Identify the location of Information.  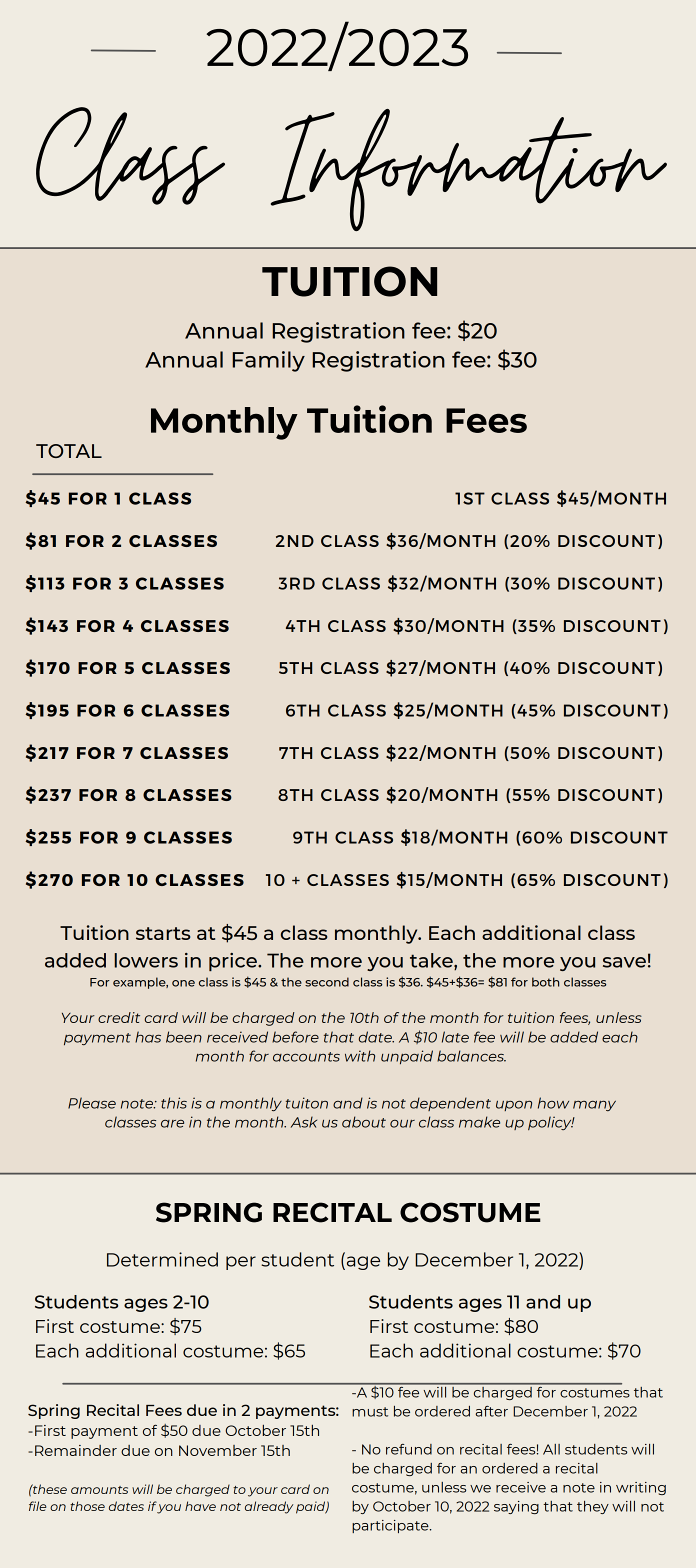
(469, 170).
